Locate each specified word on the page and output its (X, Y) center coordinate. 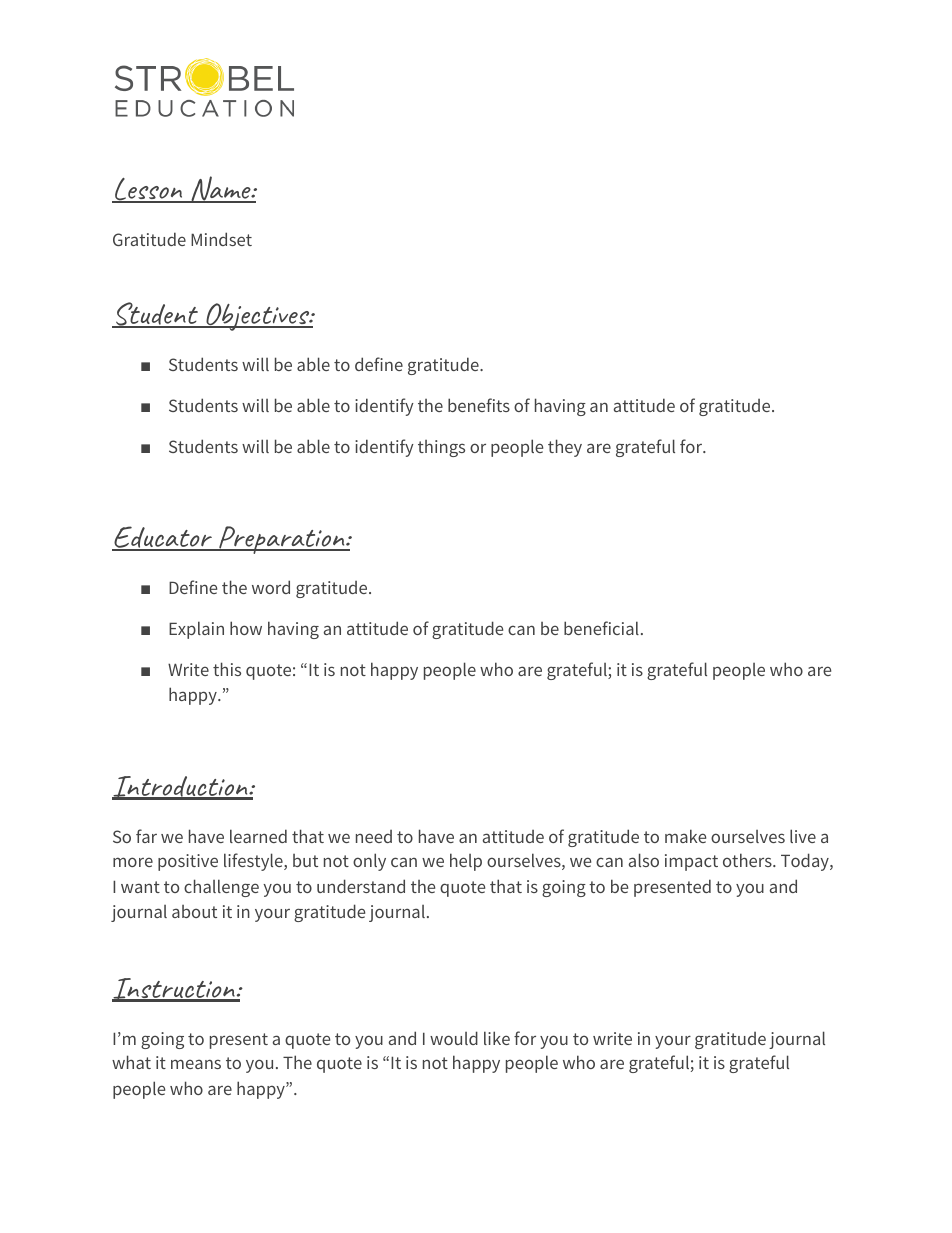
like (497, 1038)
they (565, 448)
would (454, 1038)
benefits (479, 405)
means (196, 1064)
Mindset (221, 239)
